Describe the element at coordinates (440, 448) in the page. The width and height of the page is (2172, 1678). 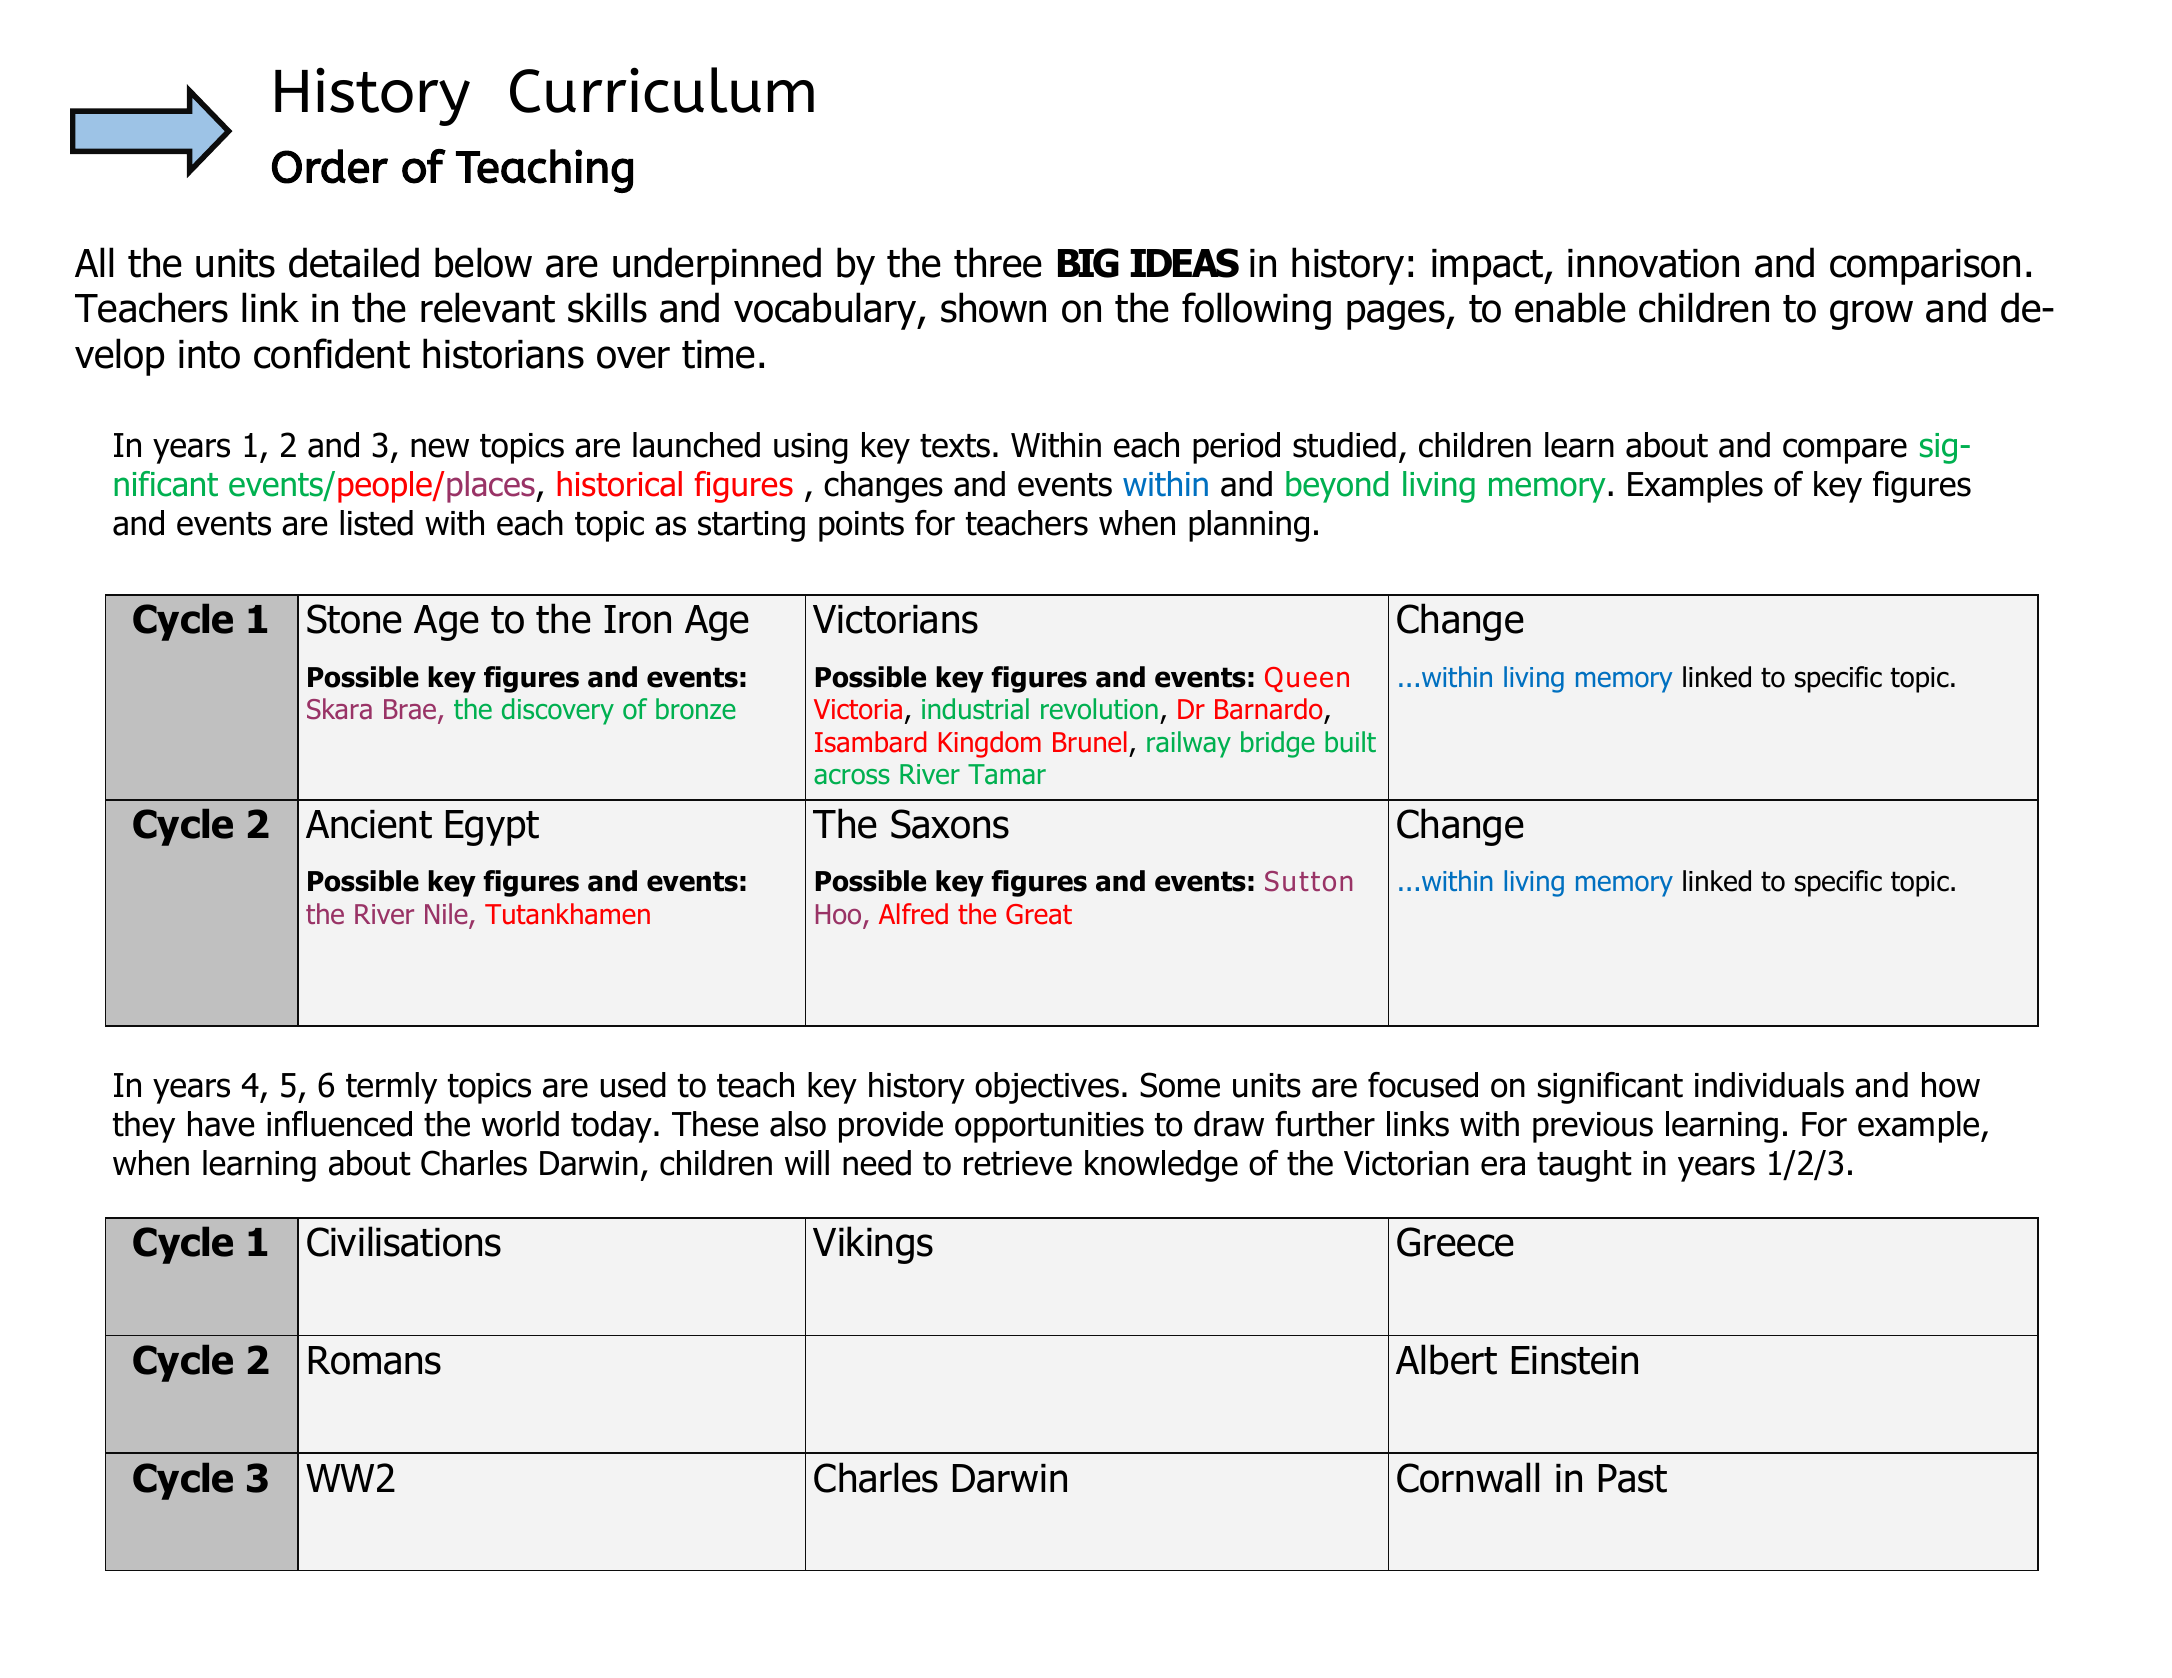
I see `new` at that location.
